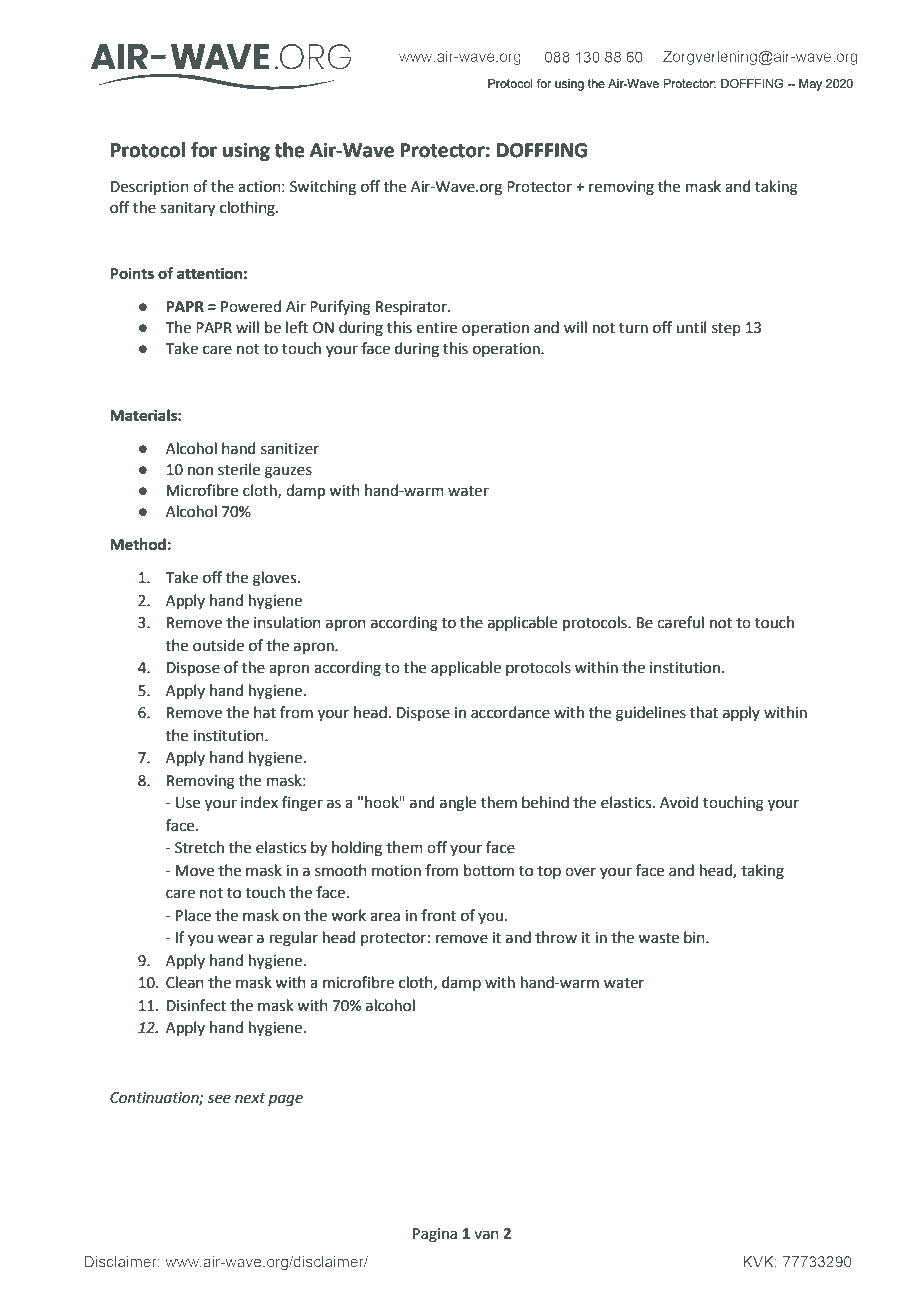 The width and height of the screenshot is (924, 1308). Describe the element at coordinates (704, 712) in the screenshot. I see `that` at that location.
